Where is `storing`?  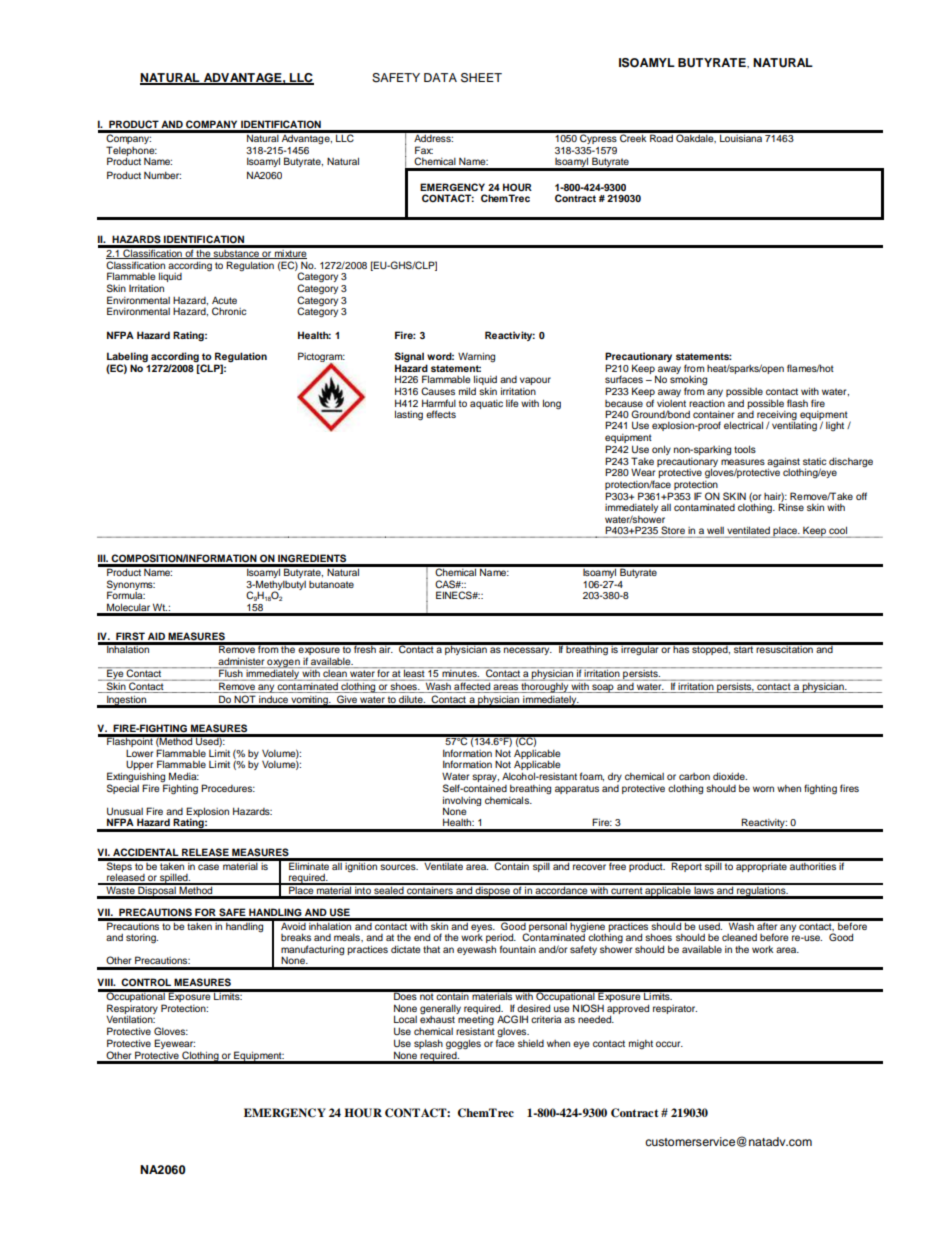 storing is located at coordinates (142, 939).
